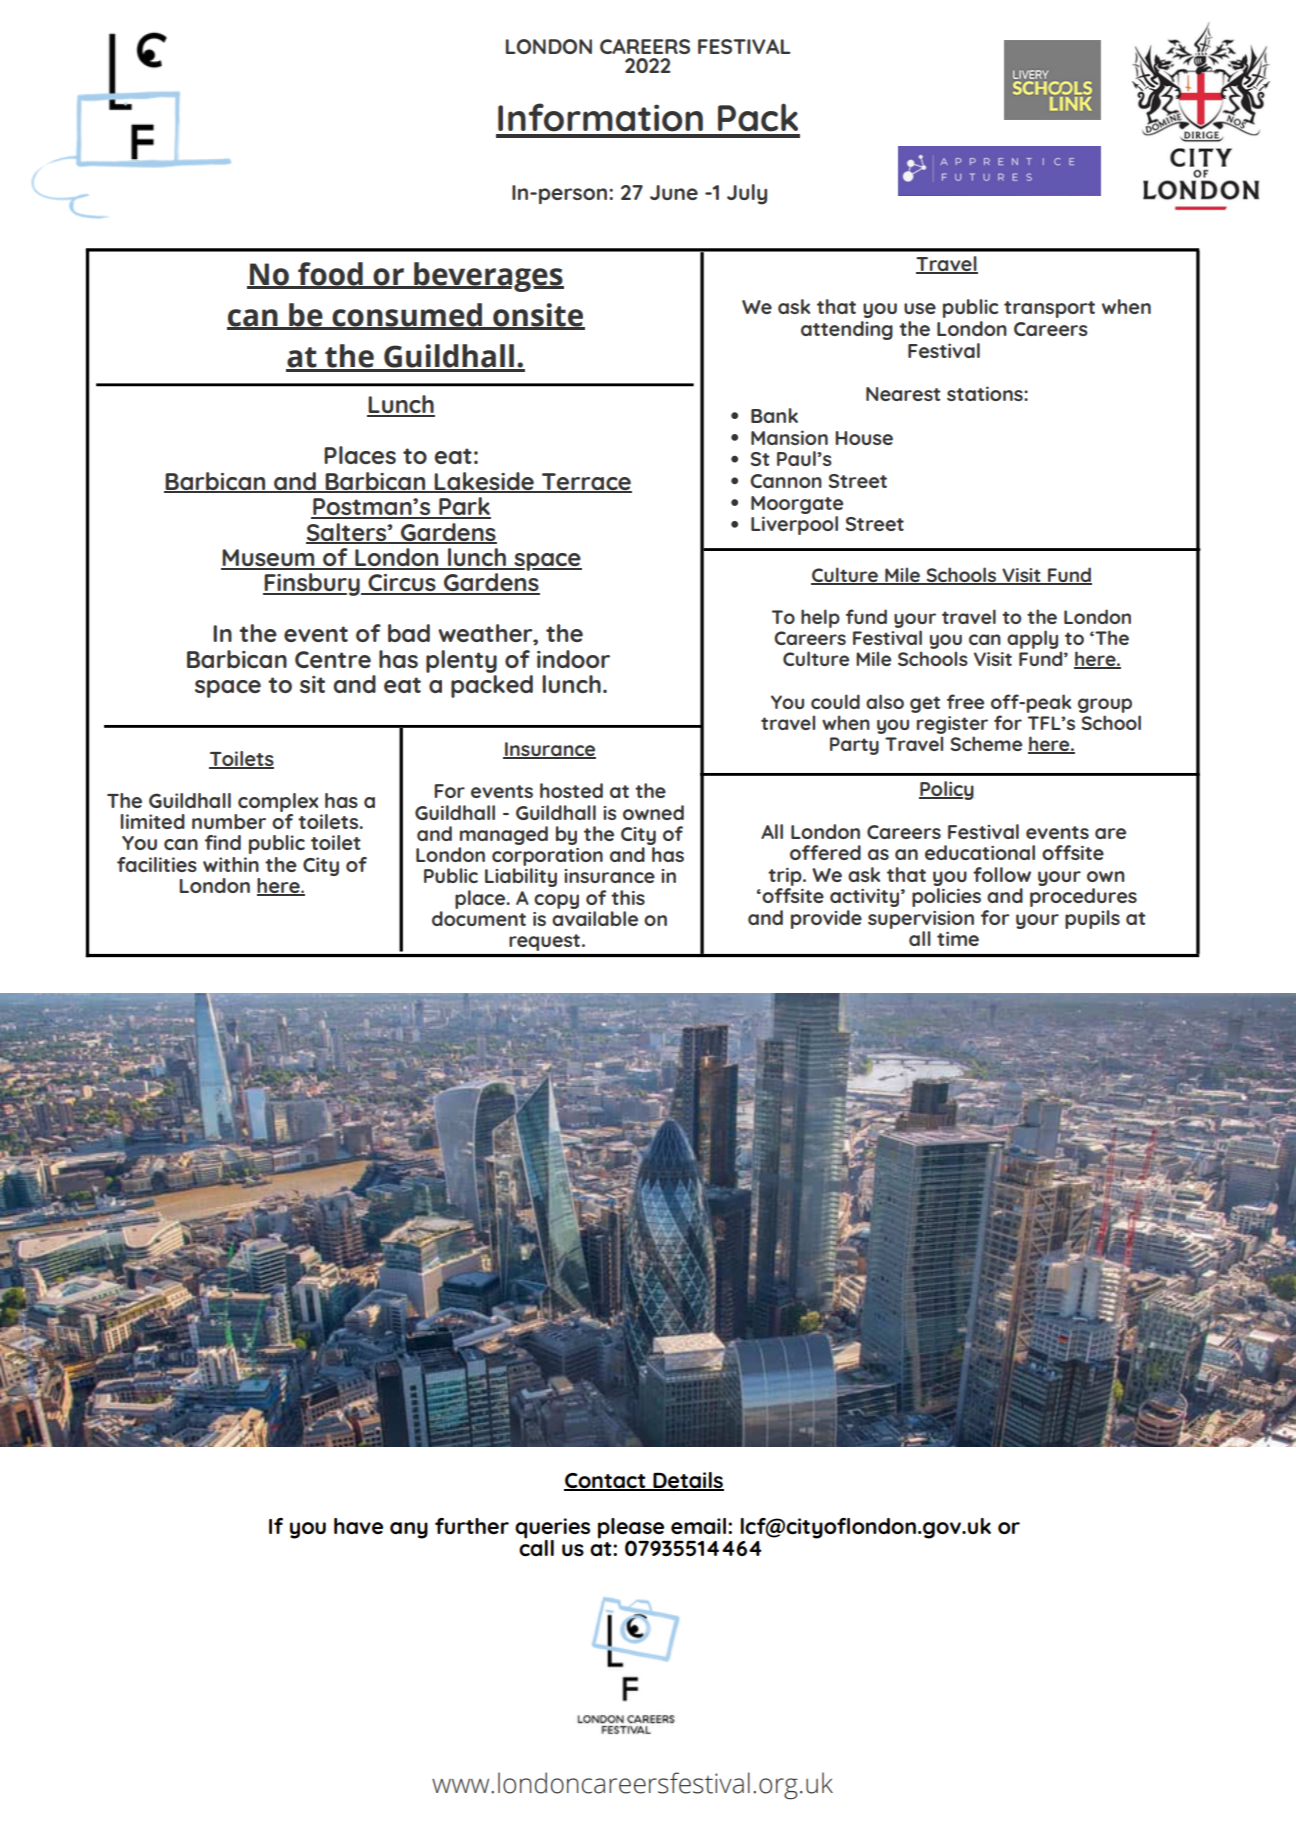 This page has height=1834, width=1296. What do you see at coordinates (358, 1526) in the page?
I see `have` at bounding box center [358, 1526].
